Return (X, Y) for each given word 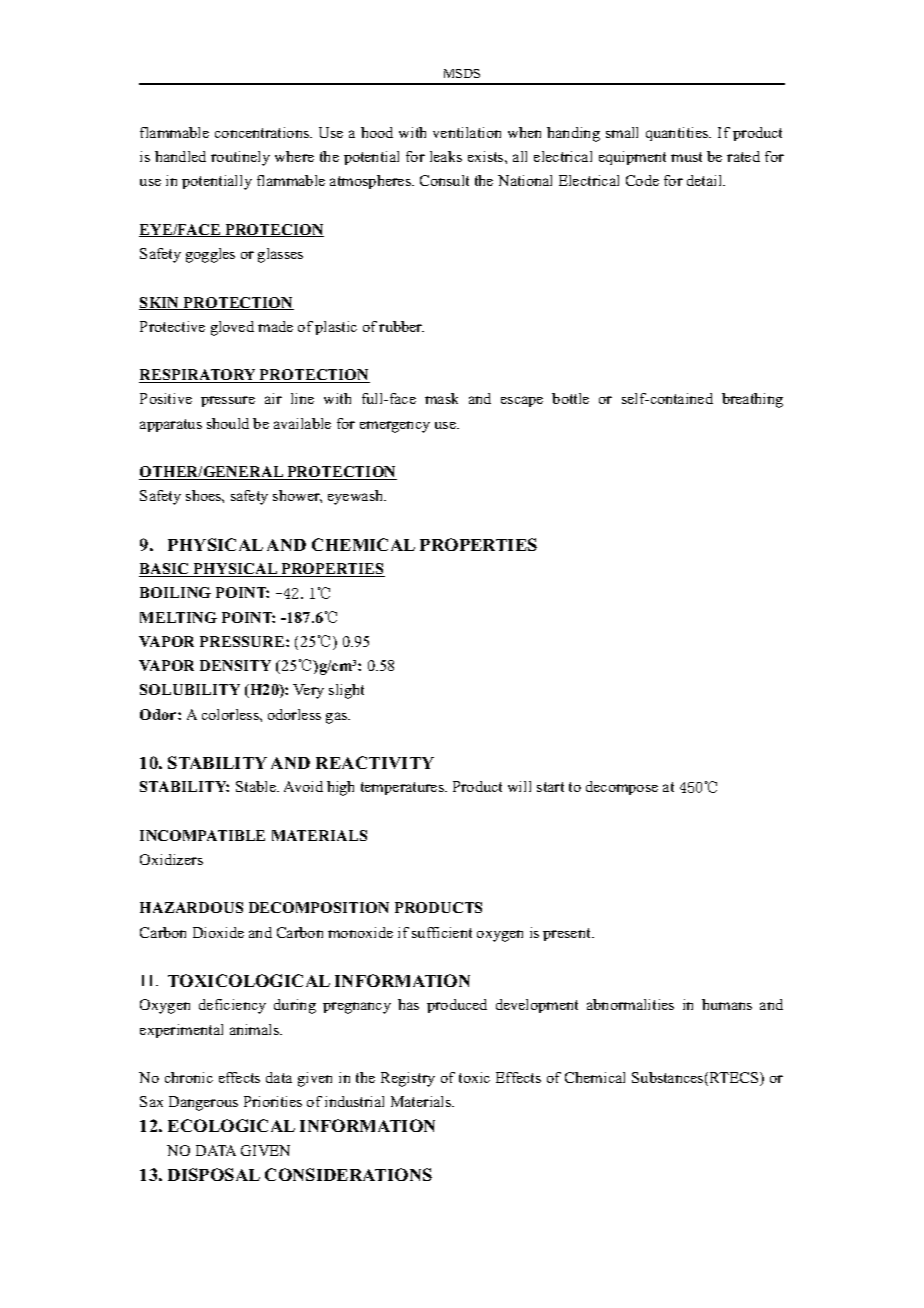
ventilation (467, 132)
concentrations (263, 132)
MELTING (178, 617)
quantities (678, 134)
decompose (622, 788)
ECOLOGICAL (231, 1125)
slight (346, 691)
